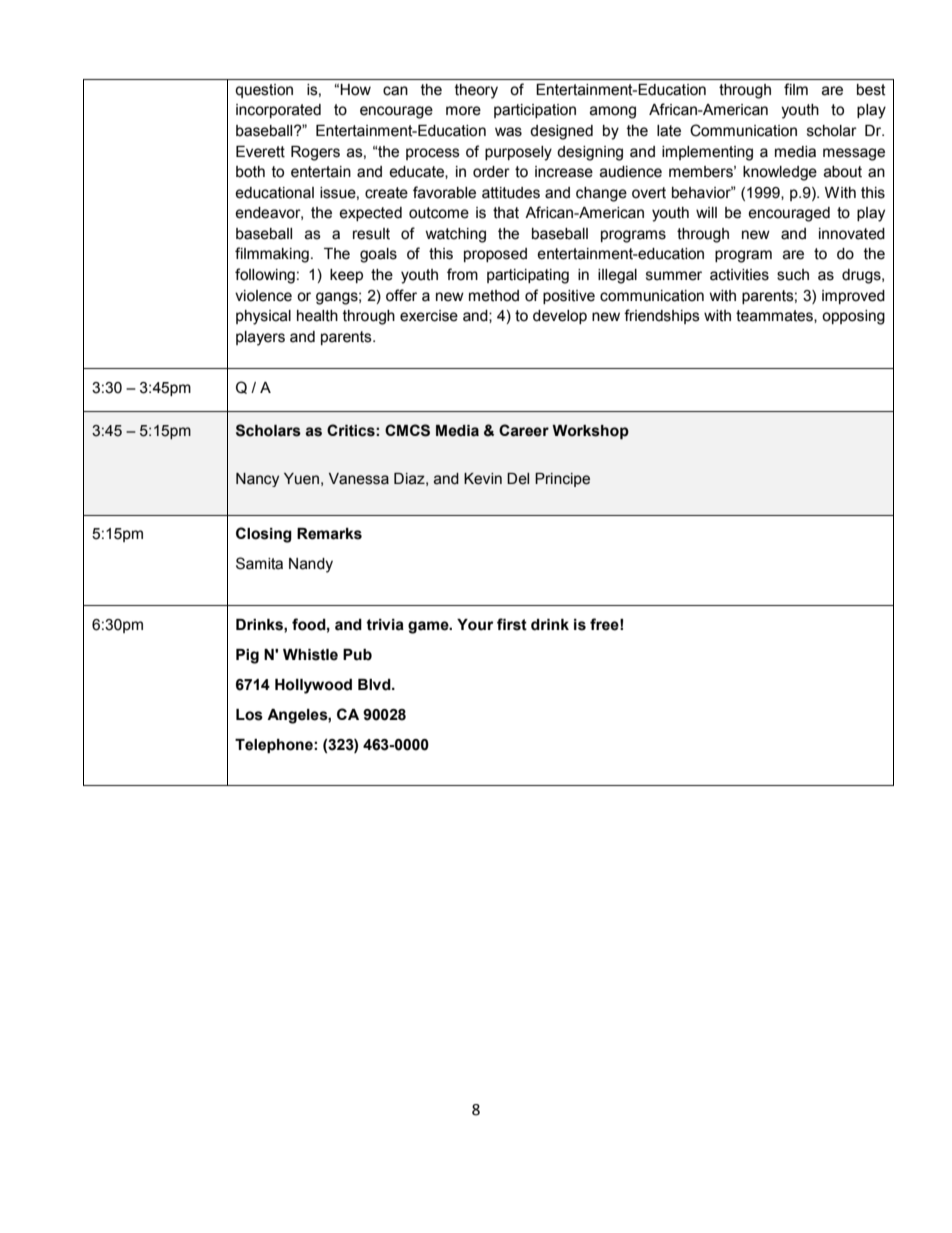 This screenshot has width=952, height=1233. What do you see at coordinates (371, 234) in the screenshot?
I see `result` at bounding box center [371, 234].
